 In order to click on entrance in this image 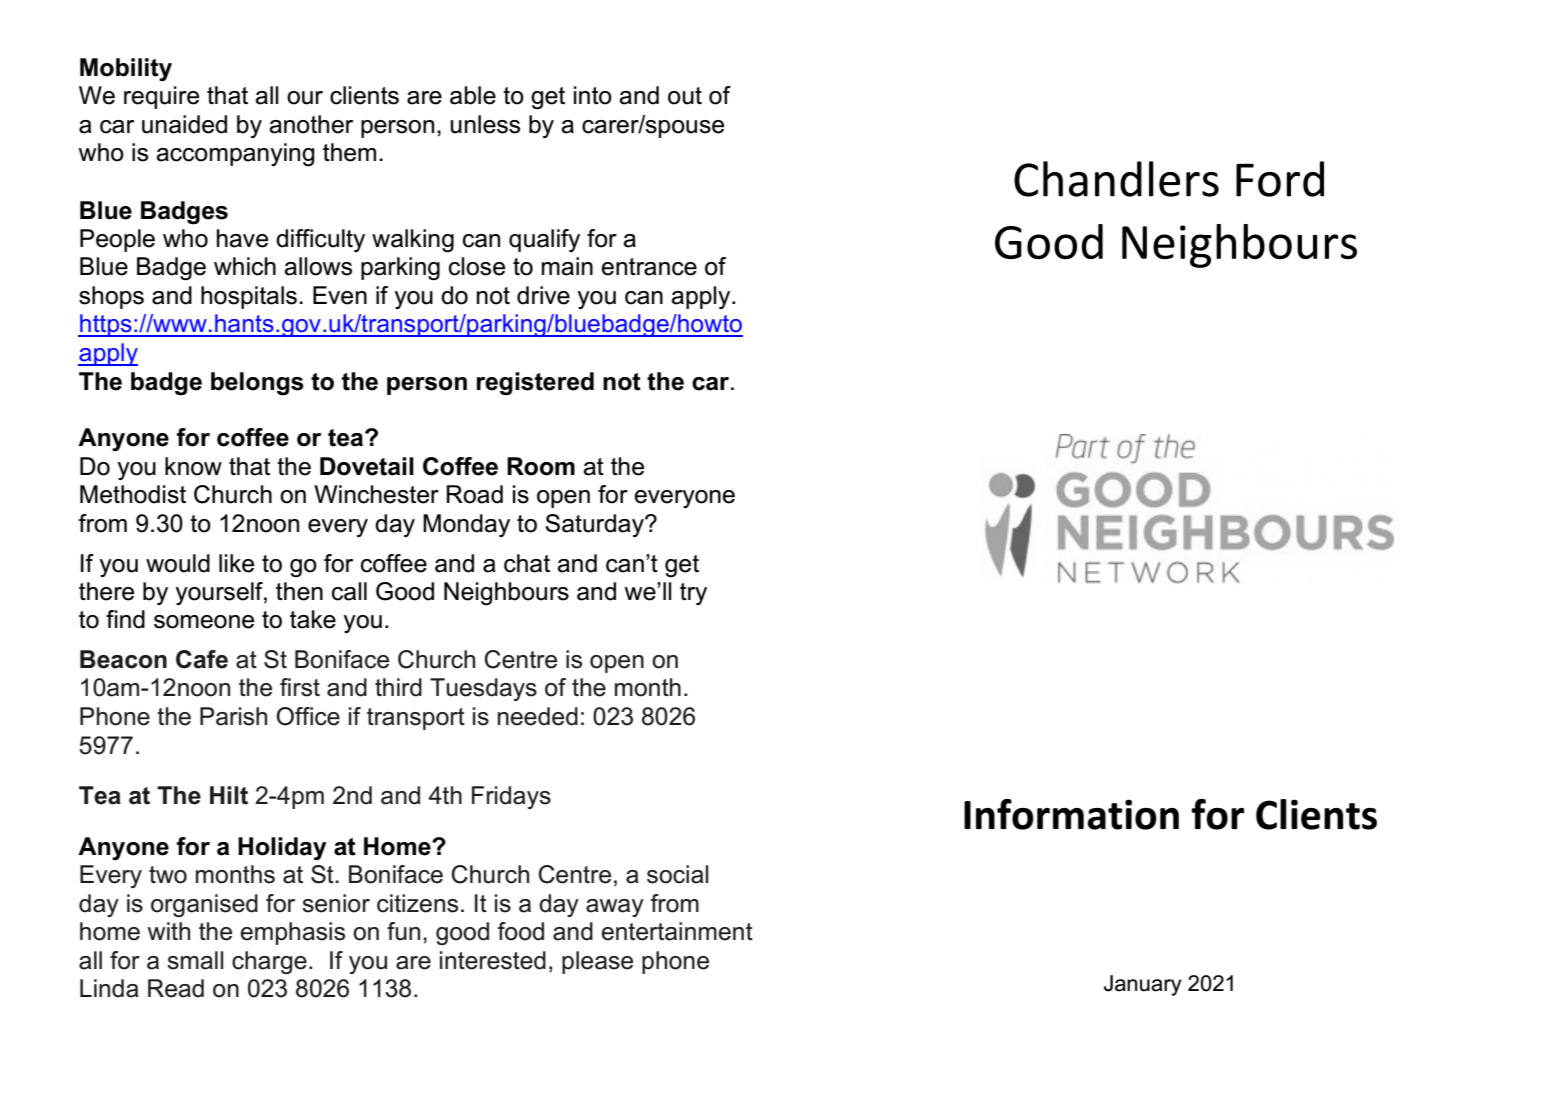, I will do `click(649, 267)`.
